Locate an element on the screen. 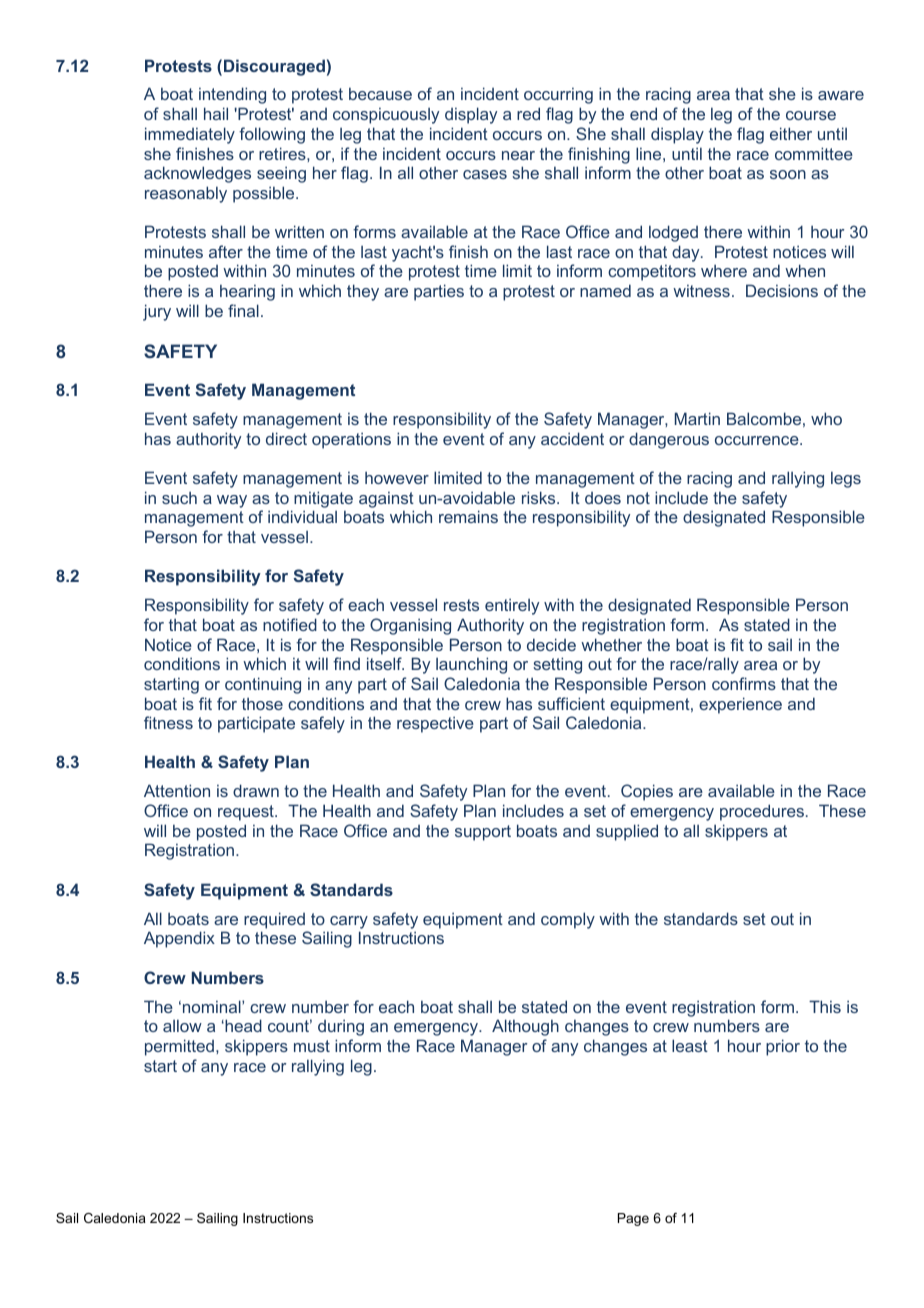 The height and width of the screenshot is (1308, 924). drawn is located at coordinates (256, 790).
